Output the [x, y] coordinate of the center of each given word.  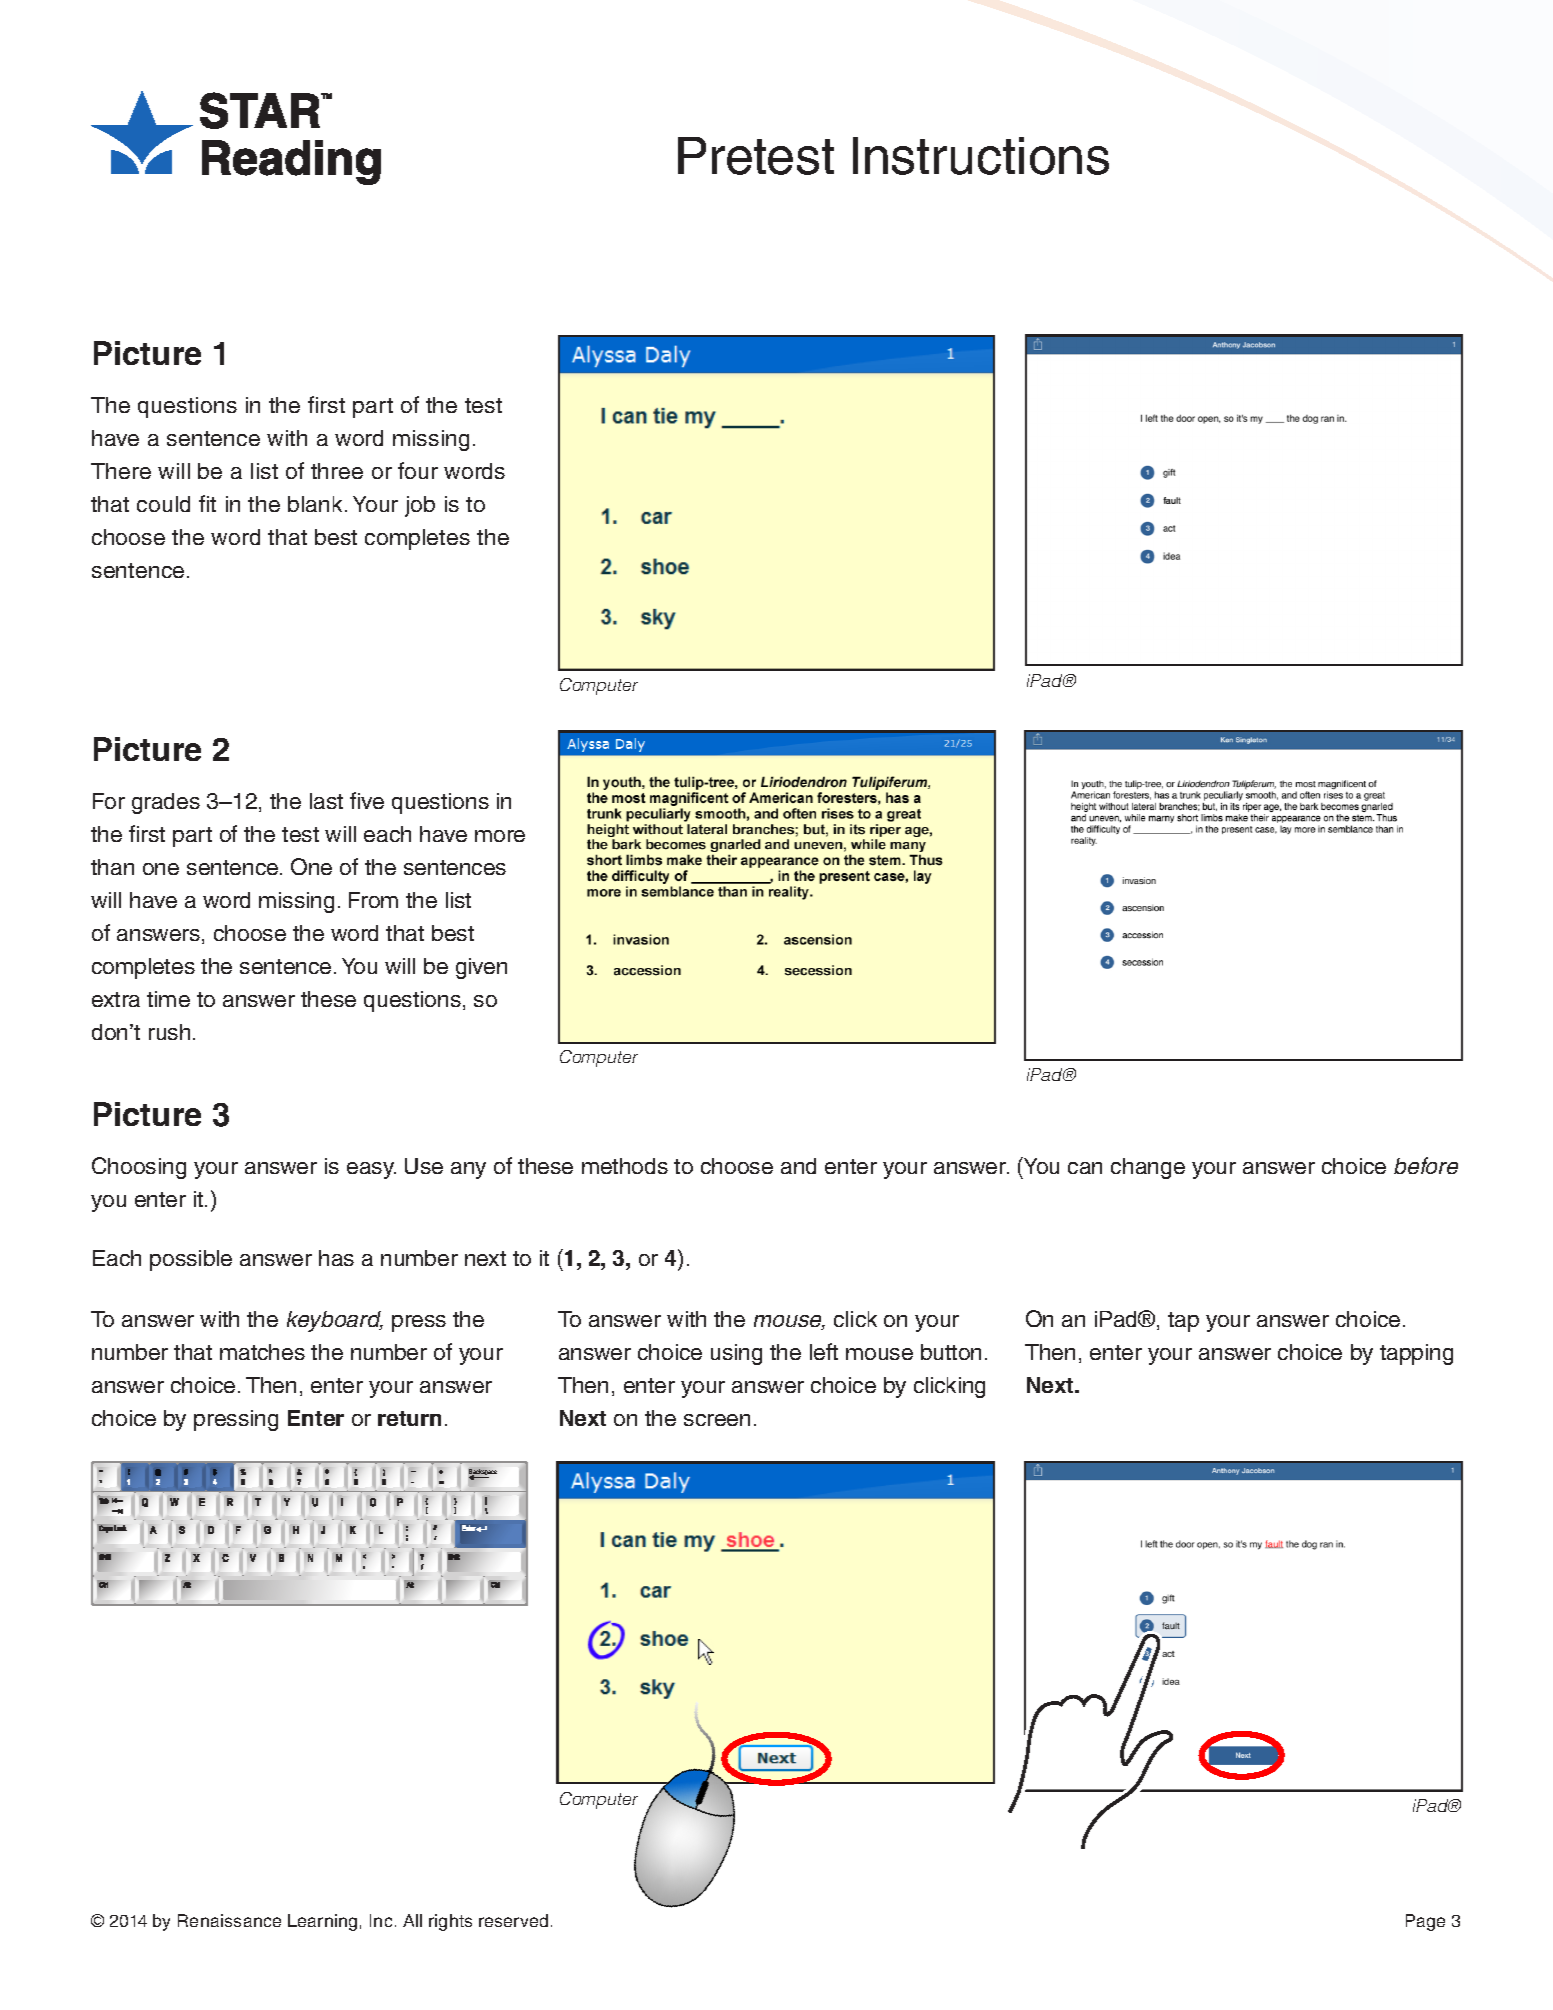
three [337, 471]
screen [717, 1420]
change [1148, 1168]
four [418, 470]
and [798, 1166]
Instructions [981, 156]
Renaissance [229, 1920]
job [420, 506]
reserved [513, 1920]
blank [315, 504]
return [409, 1418]
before [1426, 1165]
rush [169, 1032]
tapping [1416, 1354]
